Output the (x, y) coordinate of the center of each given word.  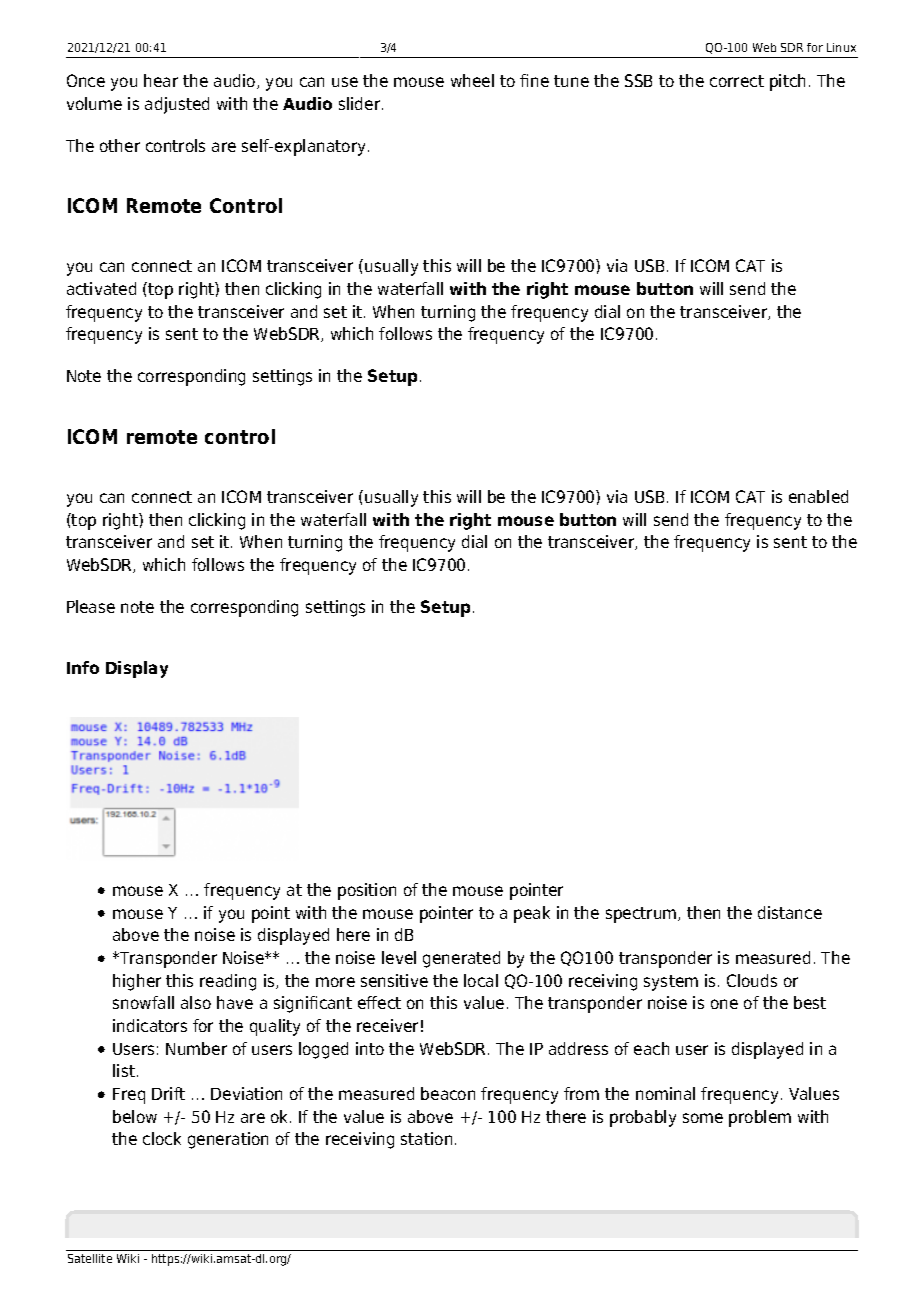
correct (737, 81)
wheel (472, 80)
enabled (818, 496)
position (367, 891)
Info (83, 667)
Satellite (90, 1258)
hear (161, 80)
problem (760, 1118)
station (426, 1138)
